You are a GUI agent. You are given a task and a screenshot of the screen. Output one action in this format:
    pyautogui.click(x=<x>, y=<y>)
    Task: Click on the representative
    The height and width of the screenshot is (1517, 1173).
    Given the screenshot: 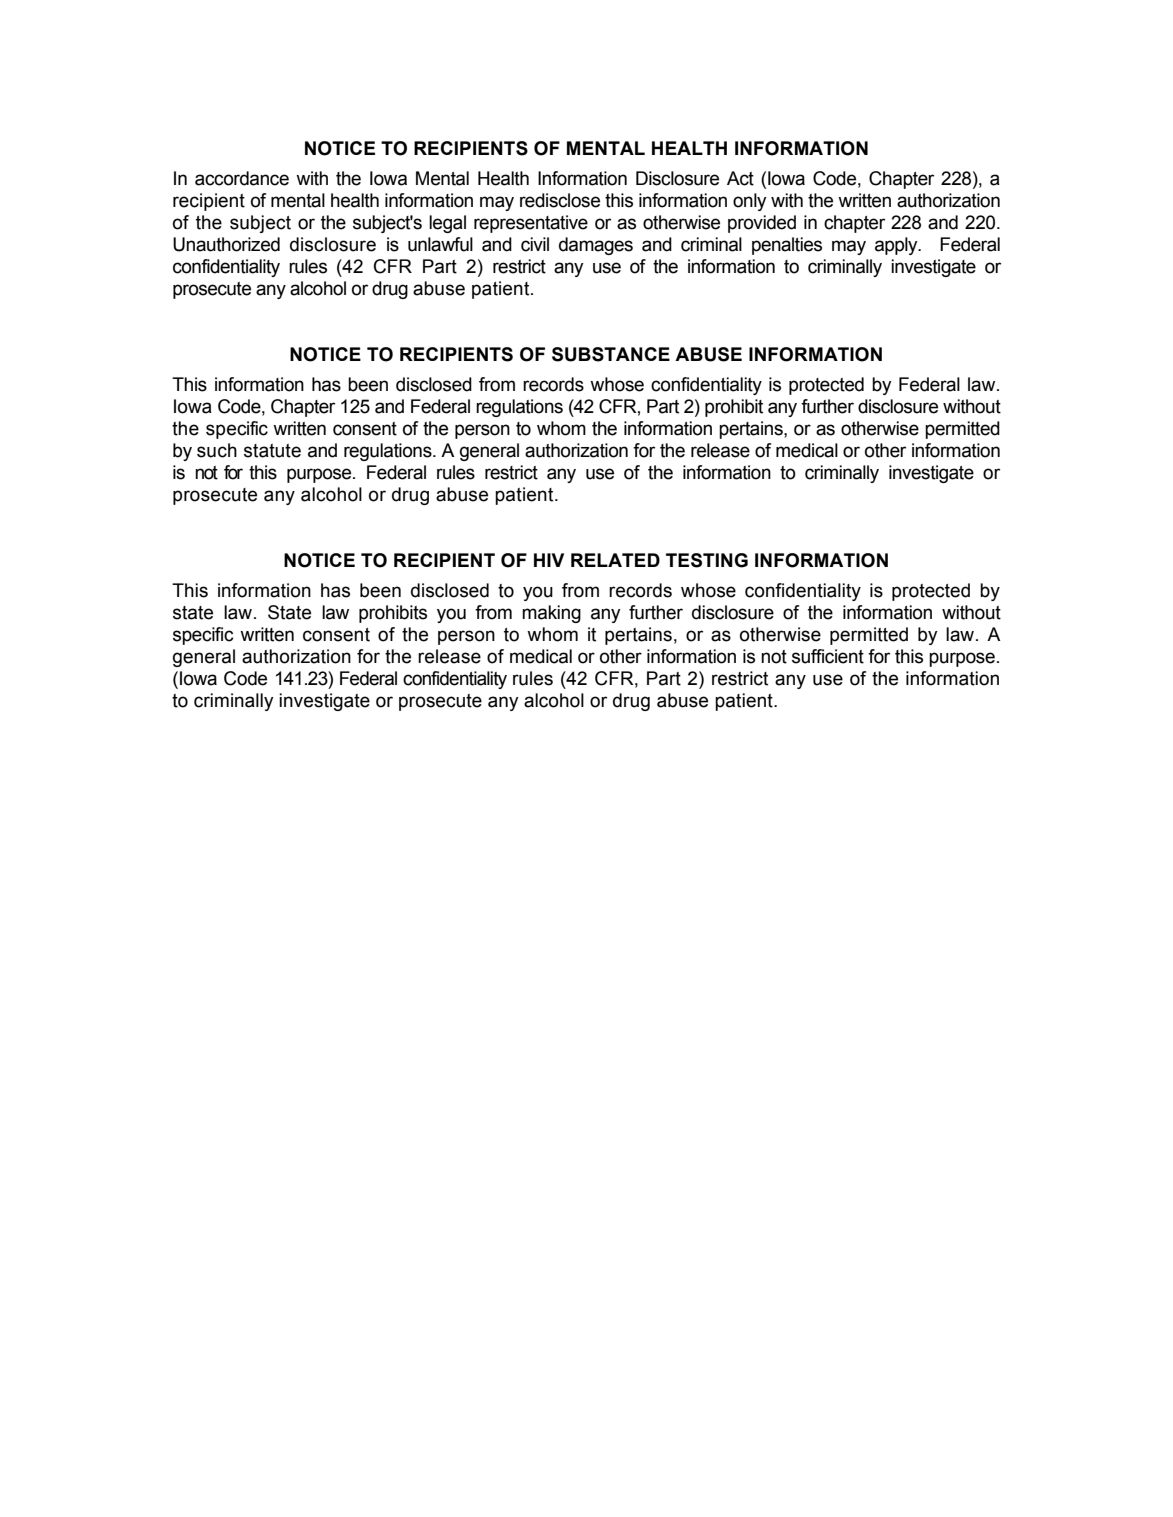 What is the action you would take?
    pyautogui.click(x=531, y=224)
